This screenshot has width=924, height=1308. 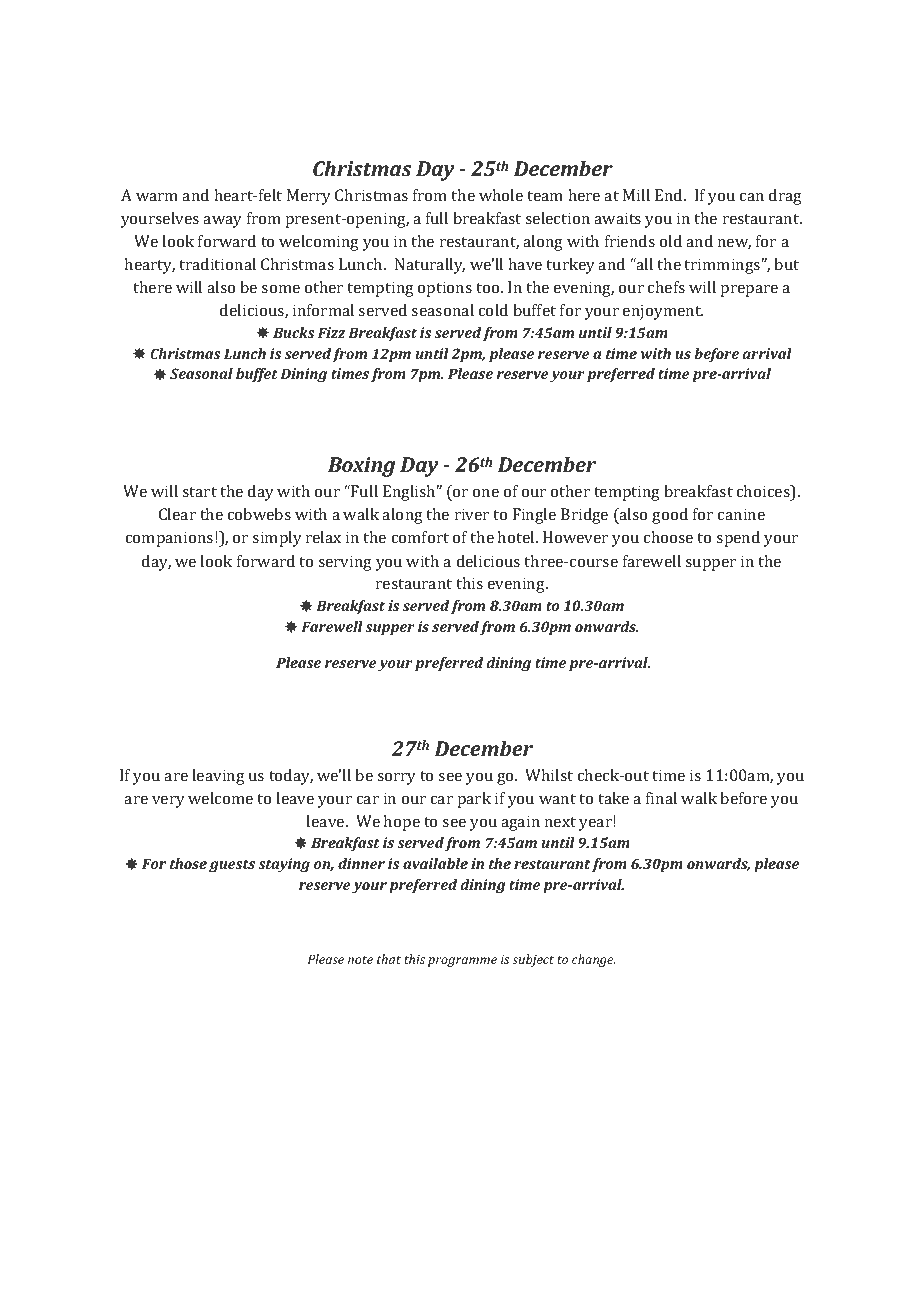 What do you see at coordinates (785, 197) in the screenshot?
I see `drag` at bounding box center [785, 197].
